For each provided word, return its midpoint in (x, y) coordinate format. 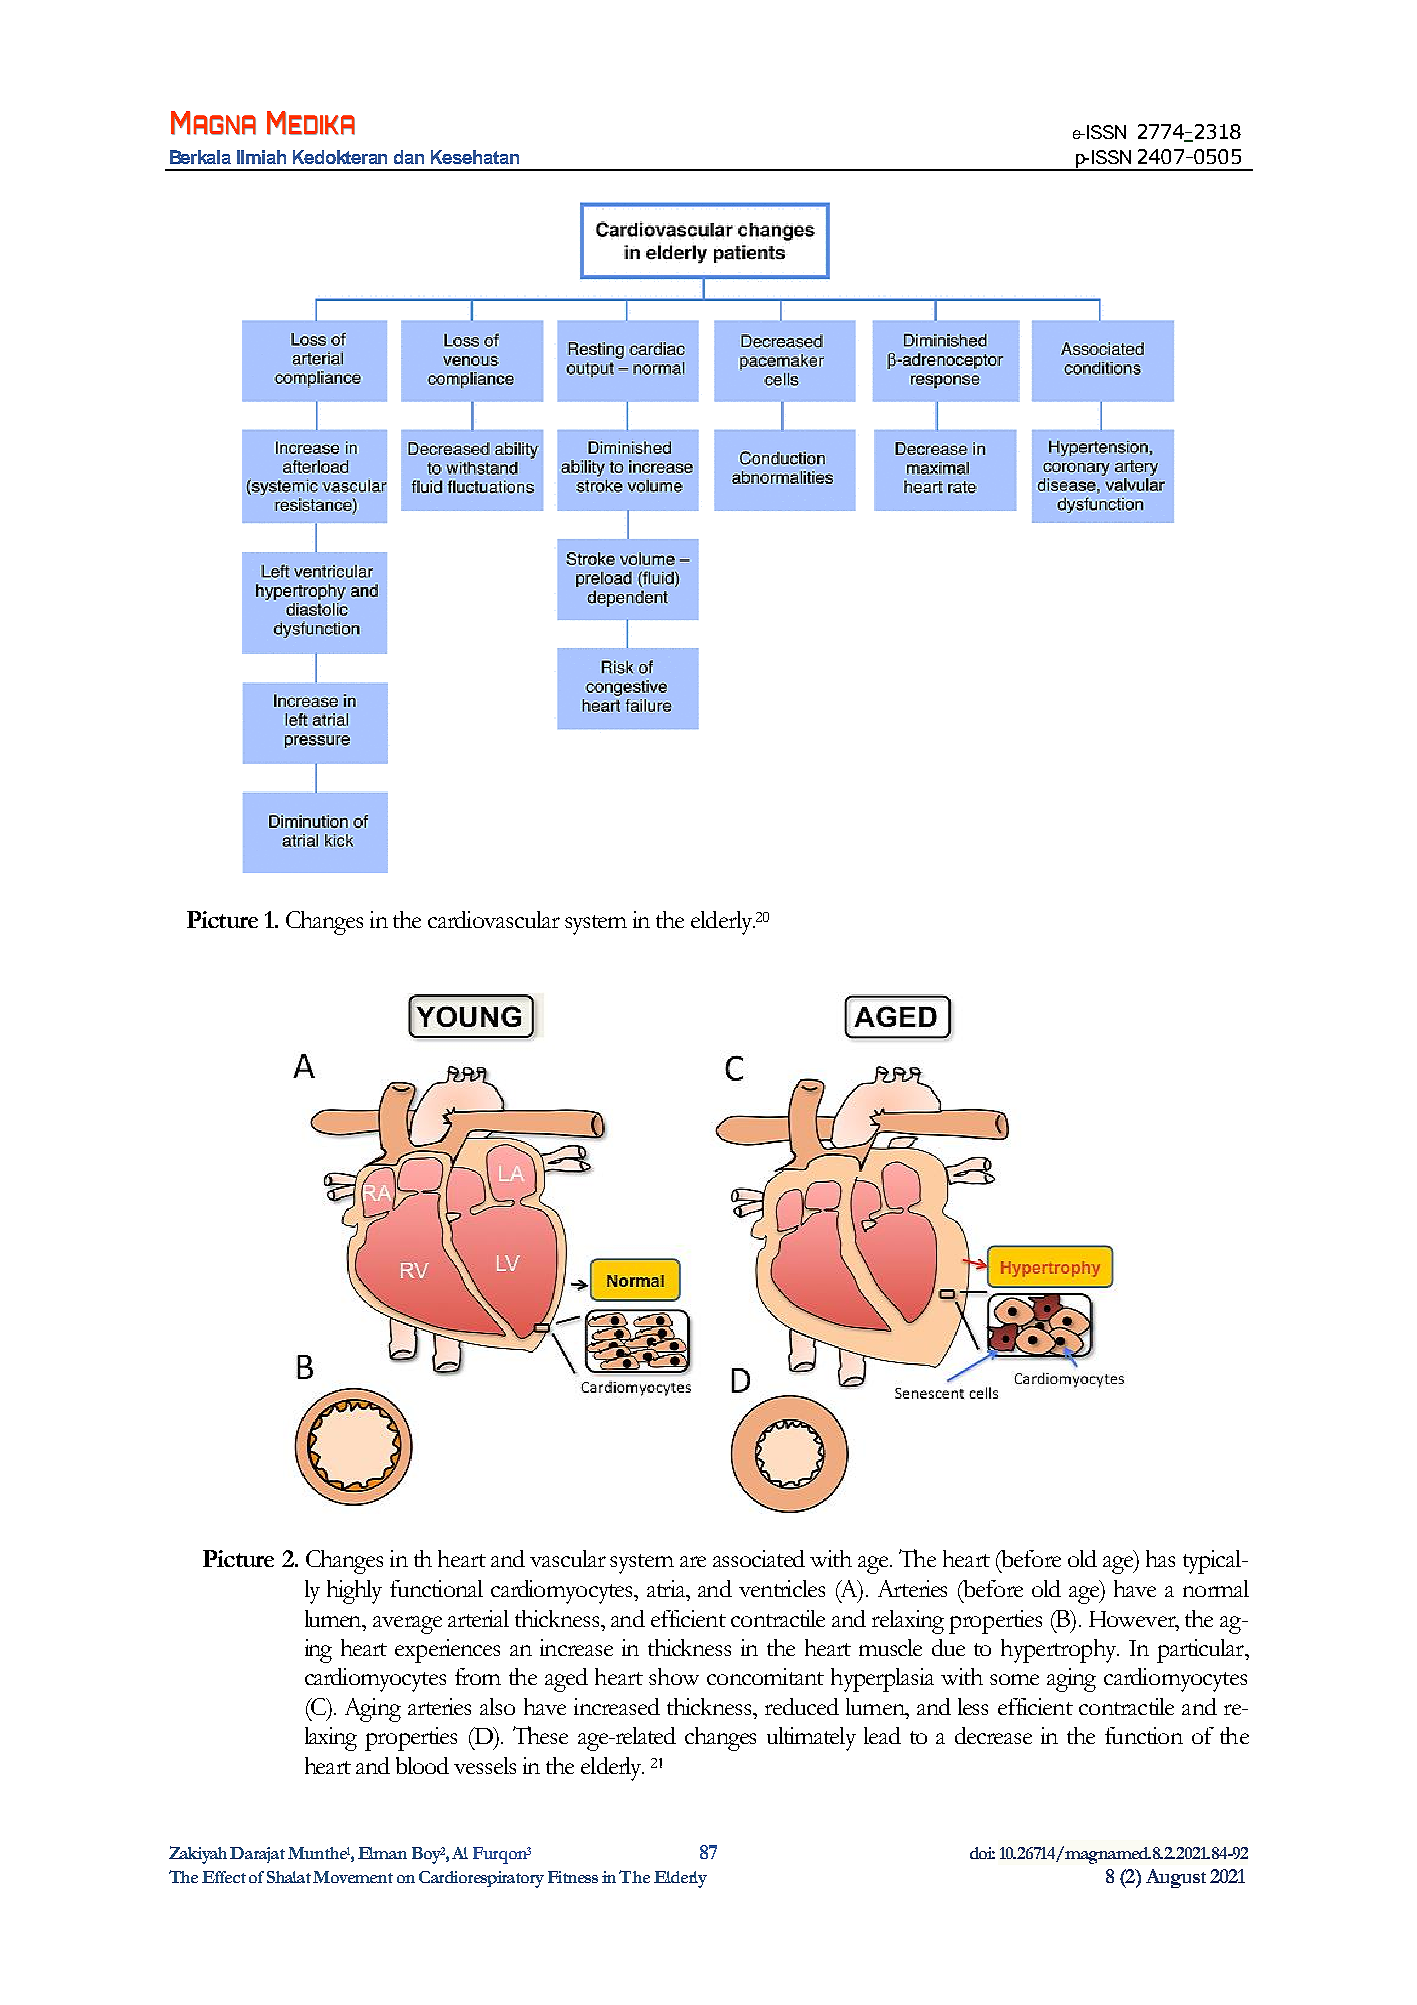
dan (409, 157)
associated (759, 1558)
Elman (382, 1853)
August (1176, 1878)
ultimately (811, 1739)
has (1160, 1558)
